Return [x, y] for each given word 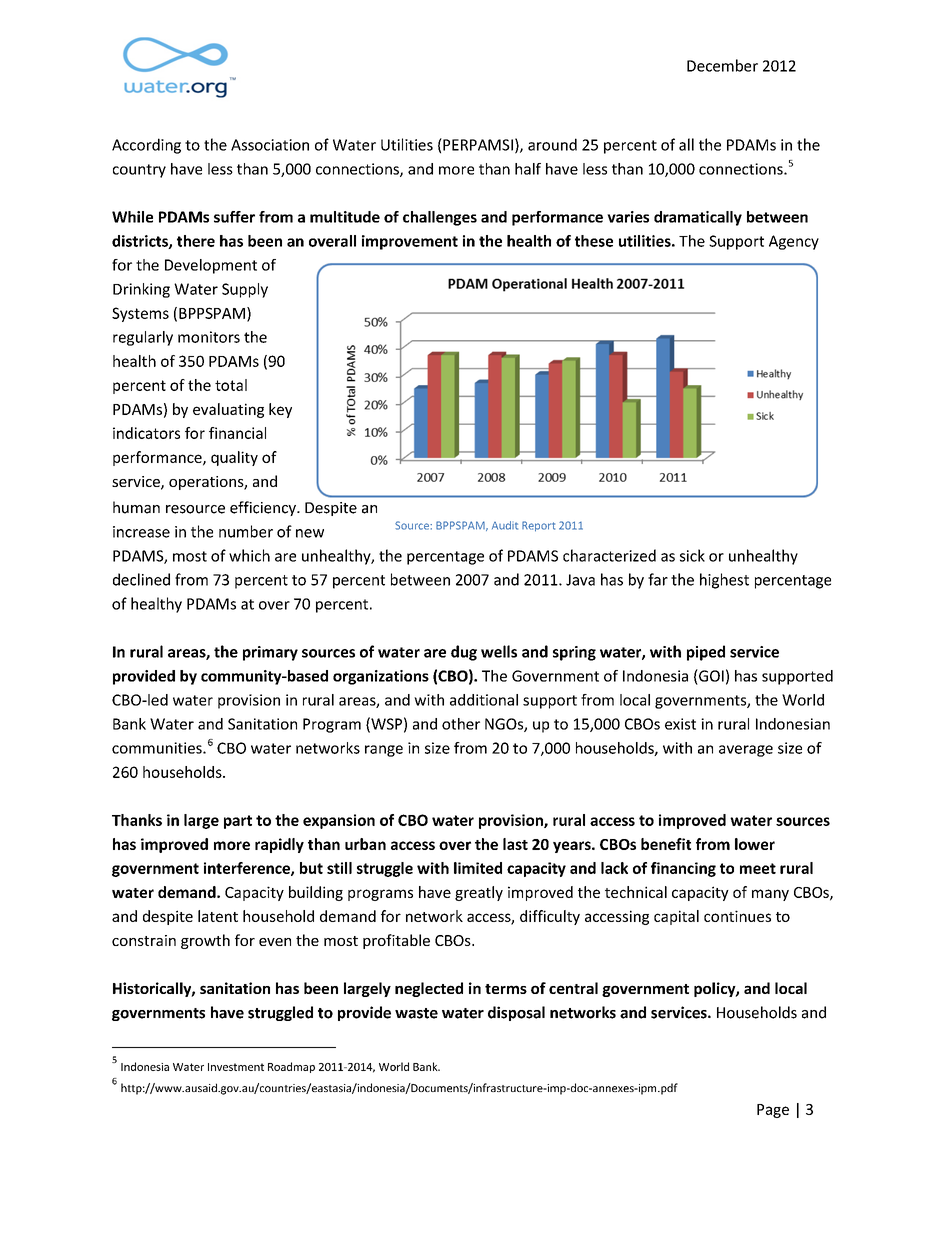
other [461, 724]
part [238, 822]
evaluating [228, 410]
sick [692, 555]
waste [416, 1013]
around [552, 144]
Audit [505, 525]
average [746, 751]
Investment [236, 1067]
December [722, 65]
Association [270, 145]
